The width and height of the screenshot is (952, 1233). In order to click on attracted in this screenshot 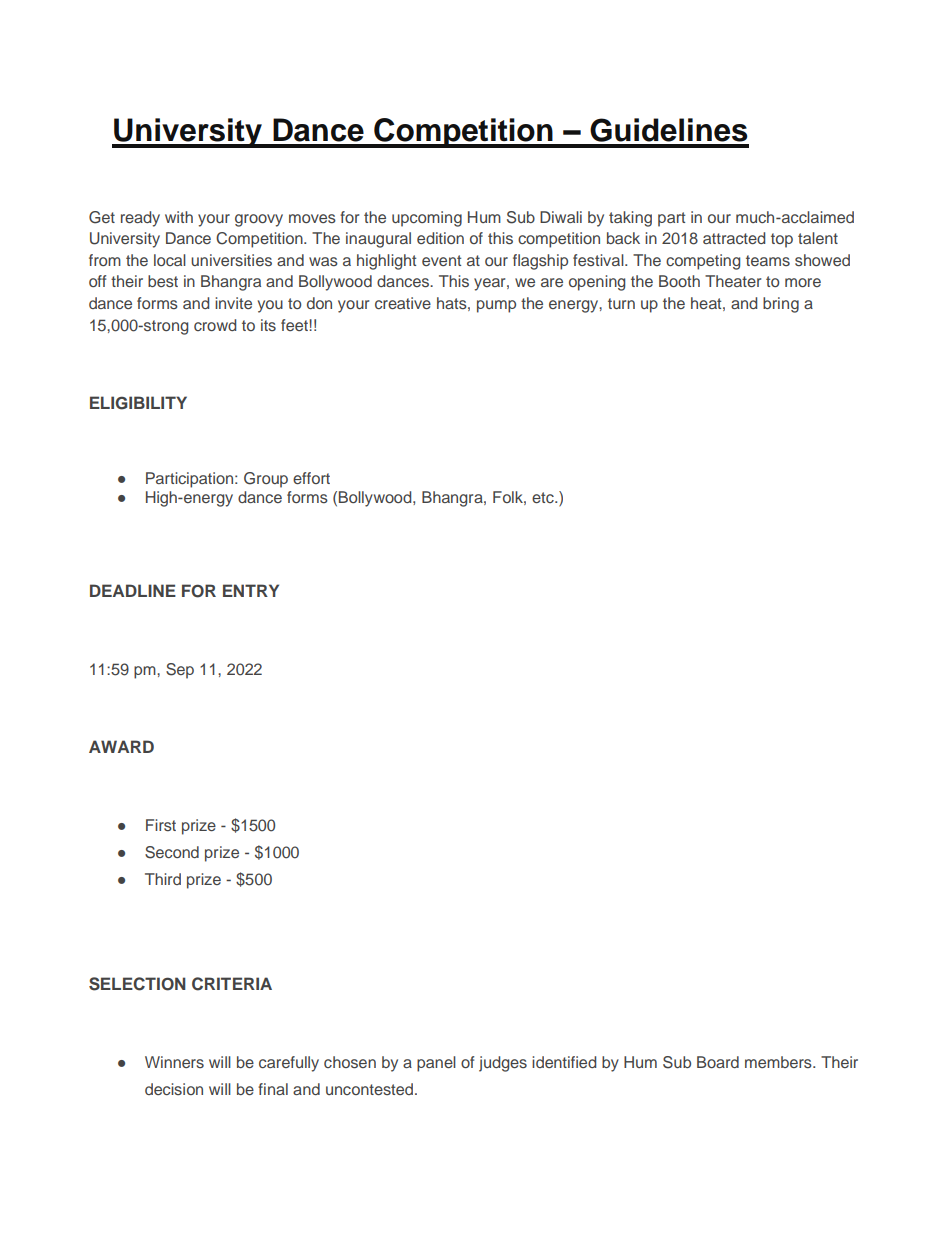, I will do `click(734, 238)`.
